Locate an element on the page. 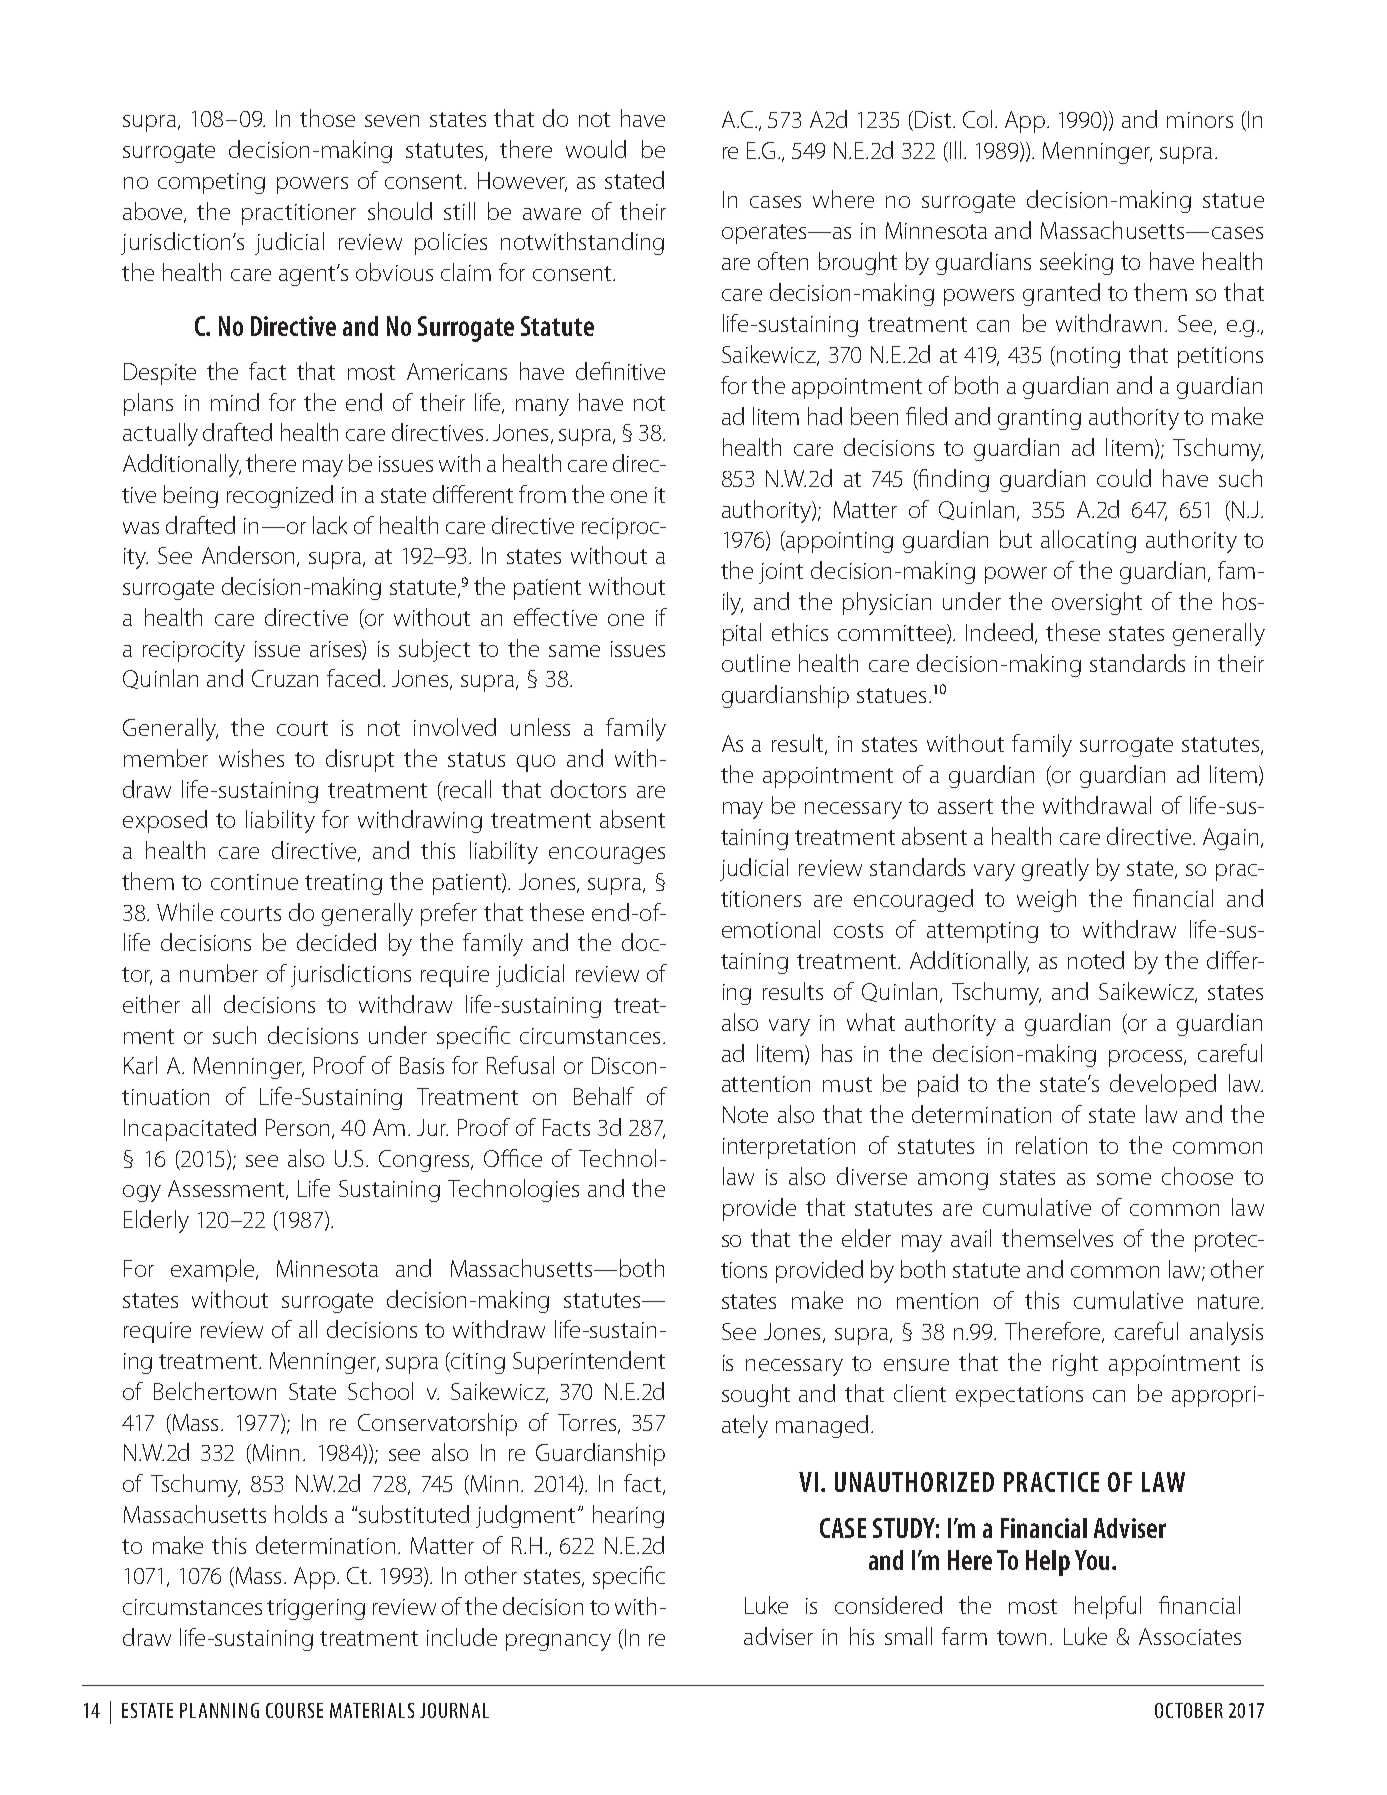  would is located at coordinates (596, 149).
